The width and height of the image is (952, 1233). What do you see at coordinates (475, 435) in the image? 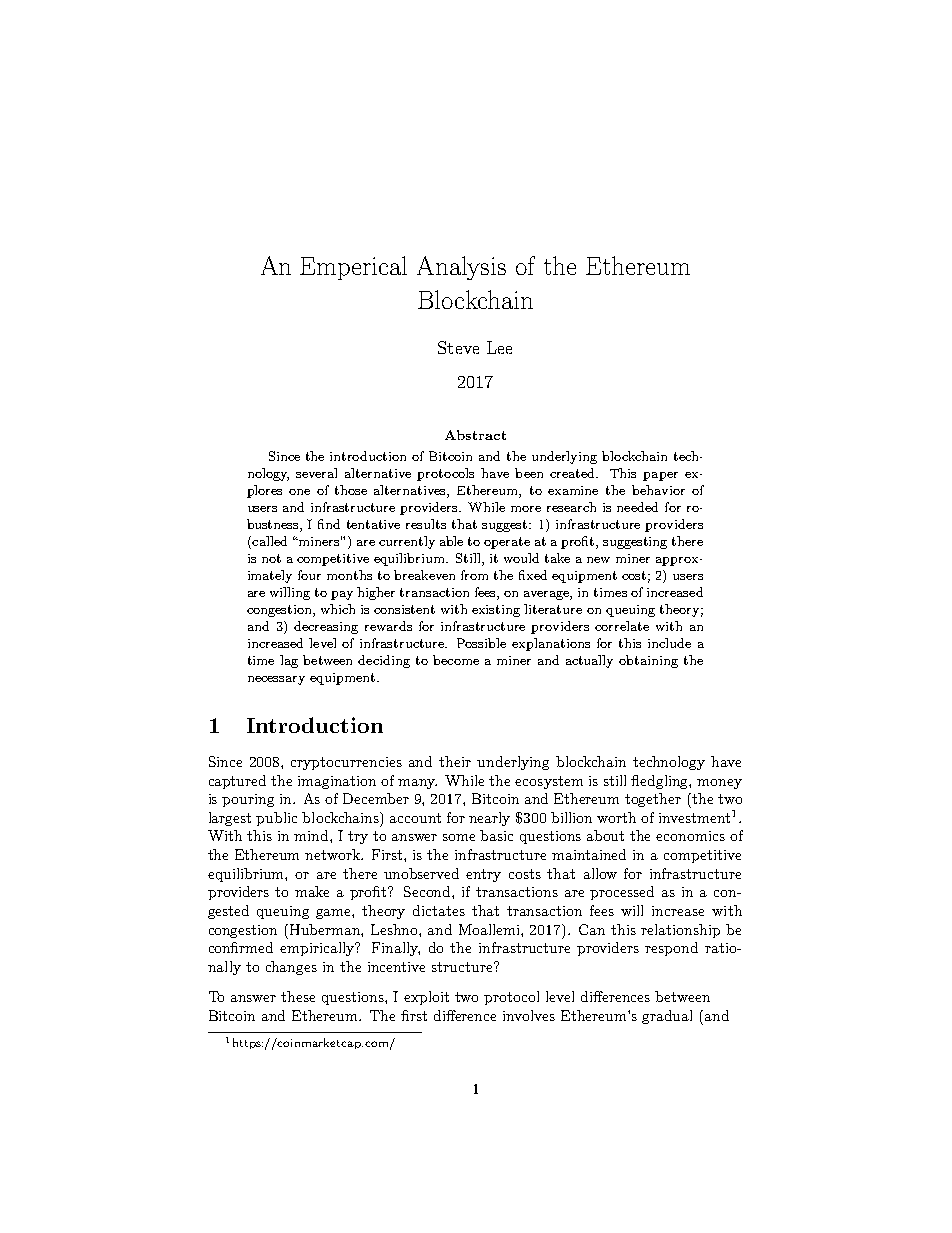
I see `Abstract` at bounding box center [475, 435].
